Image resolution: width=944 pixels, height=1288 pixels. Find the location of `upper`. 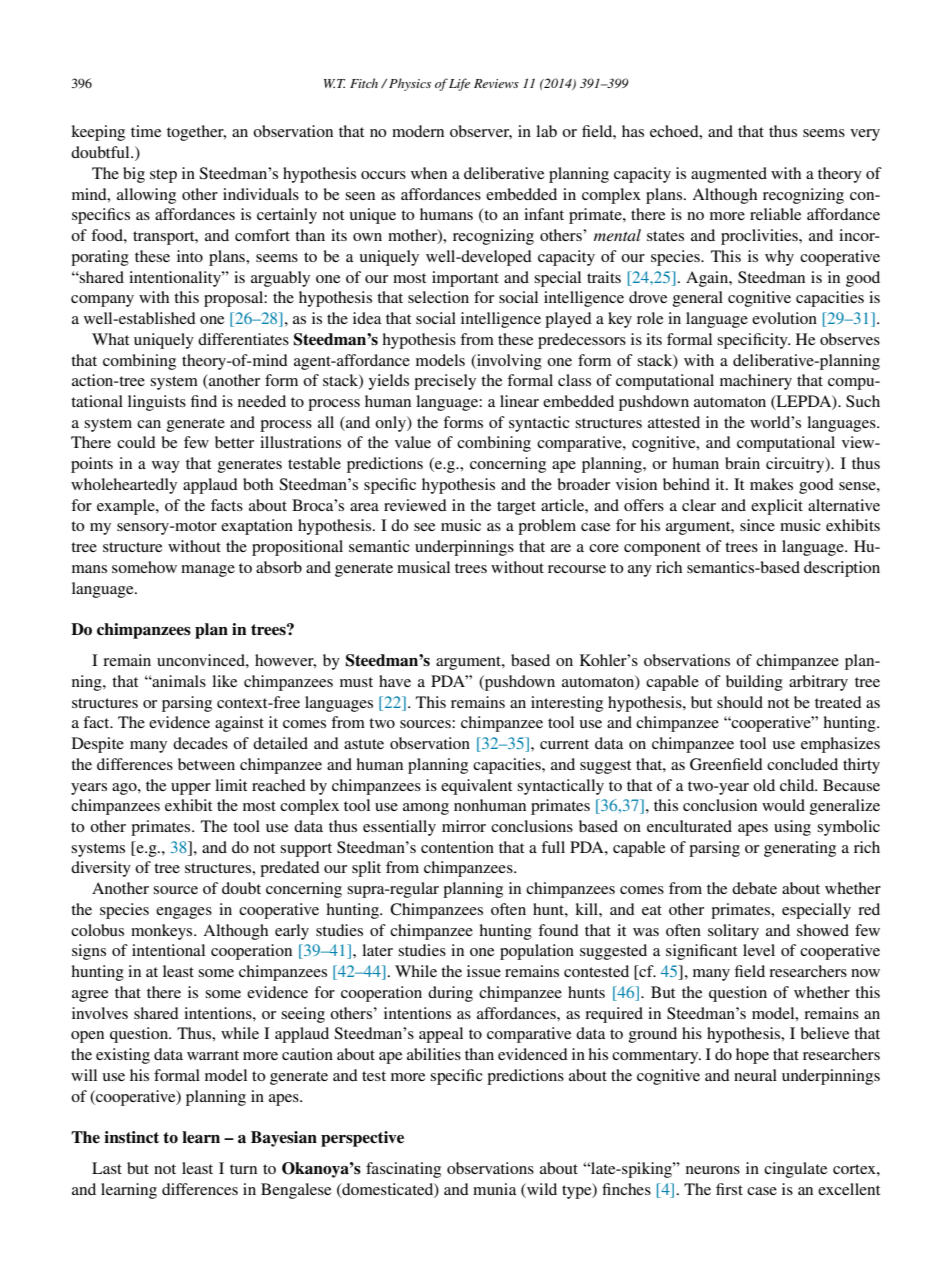

upper is located at coordinates (191, 789).
